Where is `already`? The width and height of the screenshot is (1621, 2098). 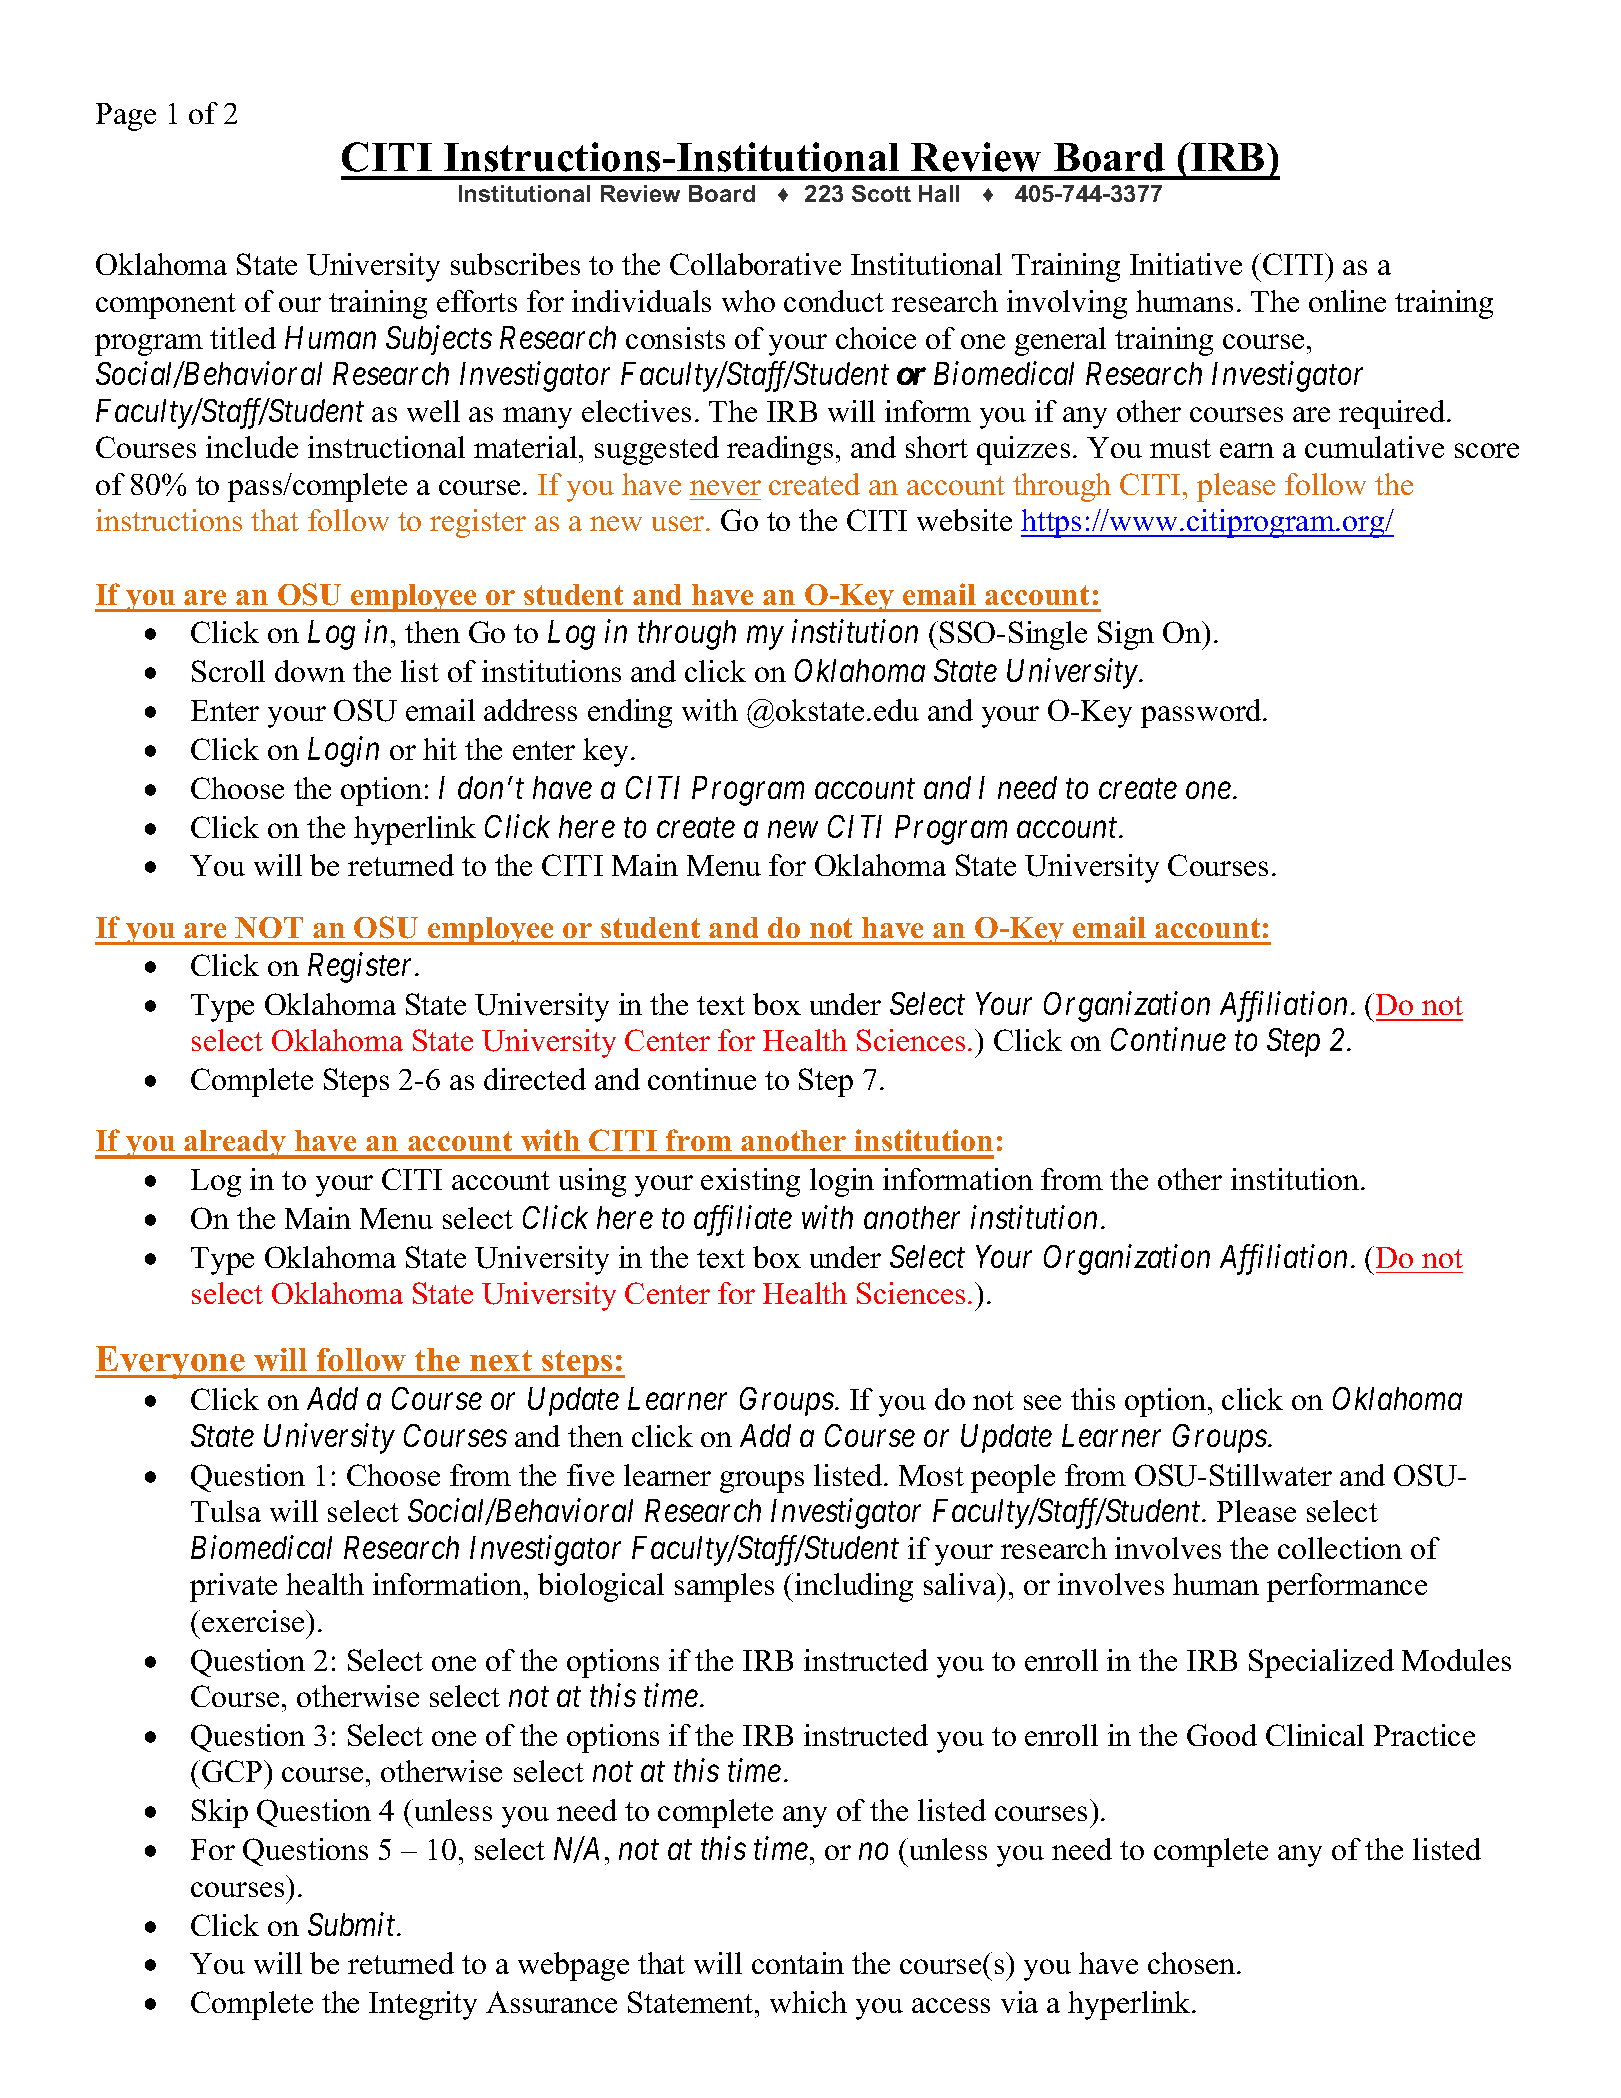
already is located at coordinates (235, 1144).
